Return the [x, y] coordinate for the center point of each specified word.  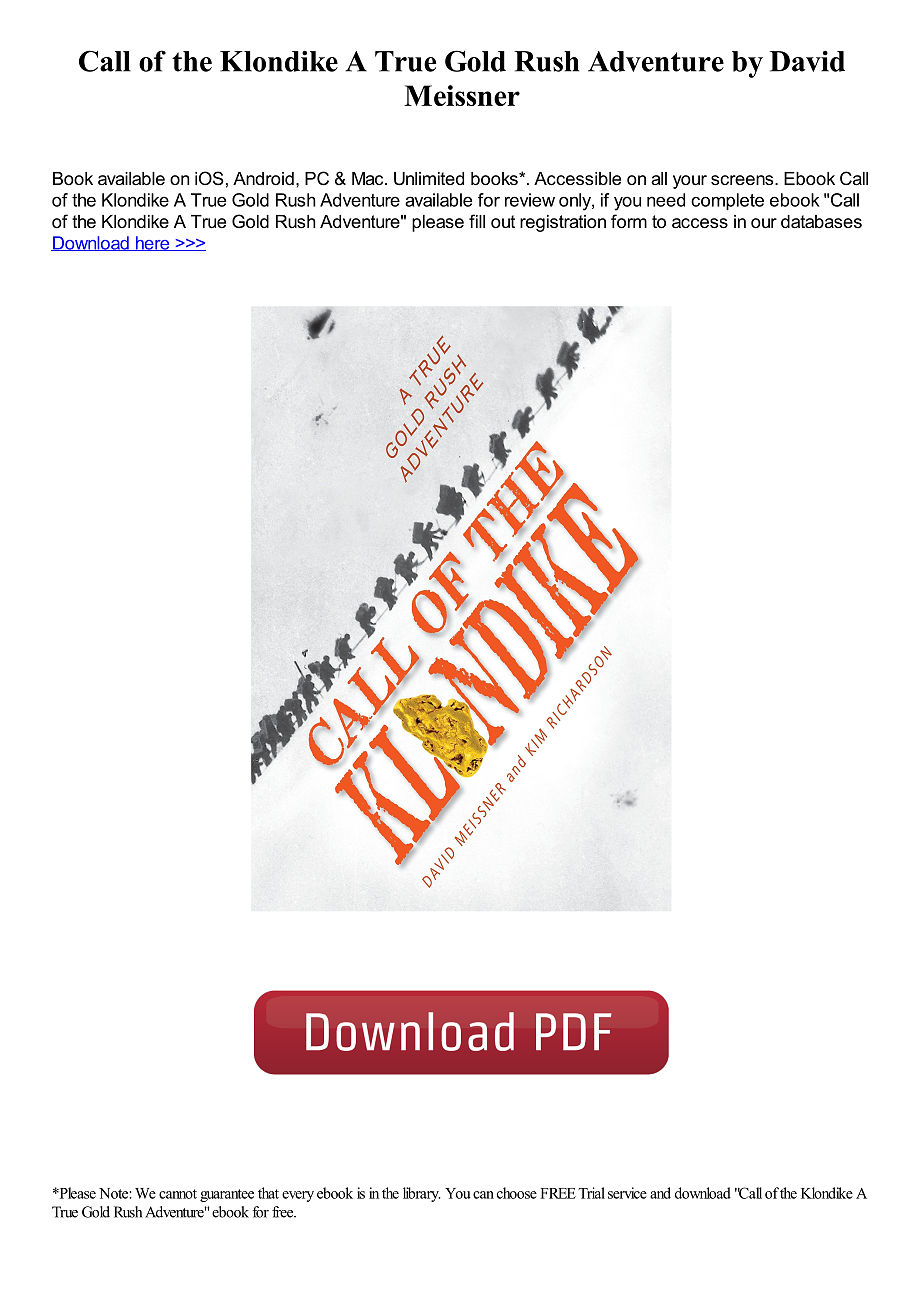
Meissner [462, 95]
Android [263, 178]
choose [517, 1193]
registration [563, 223]
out [503, 221]
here [152, 243]
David [807, 61]
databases [821, 221]
